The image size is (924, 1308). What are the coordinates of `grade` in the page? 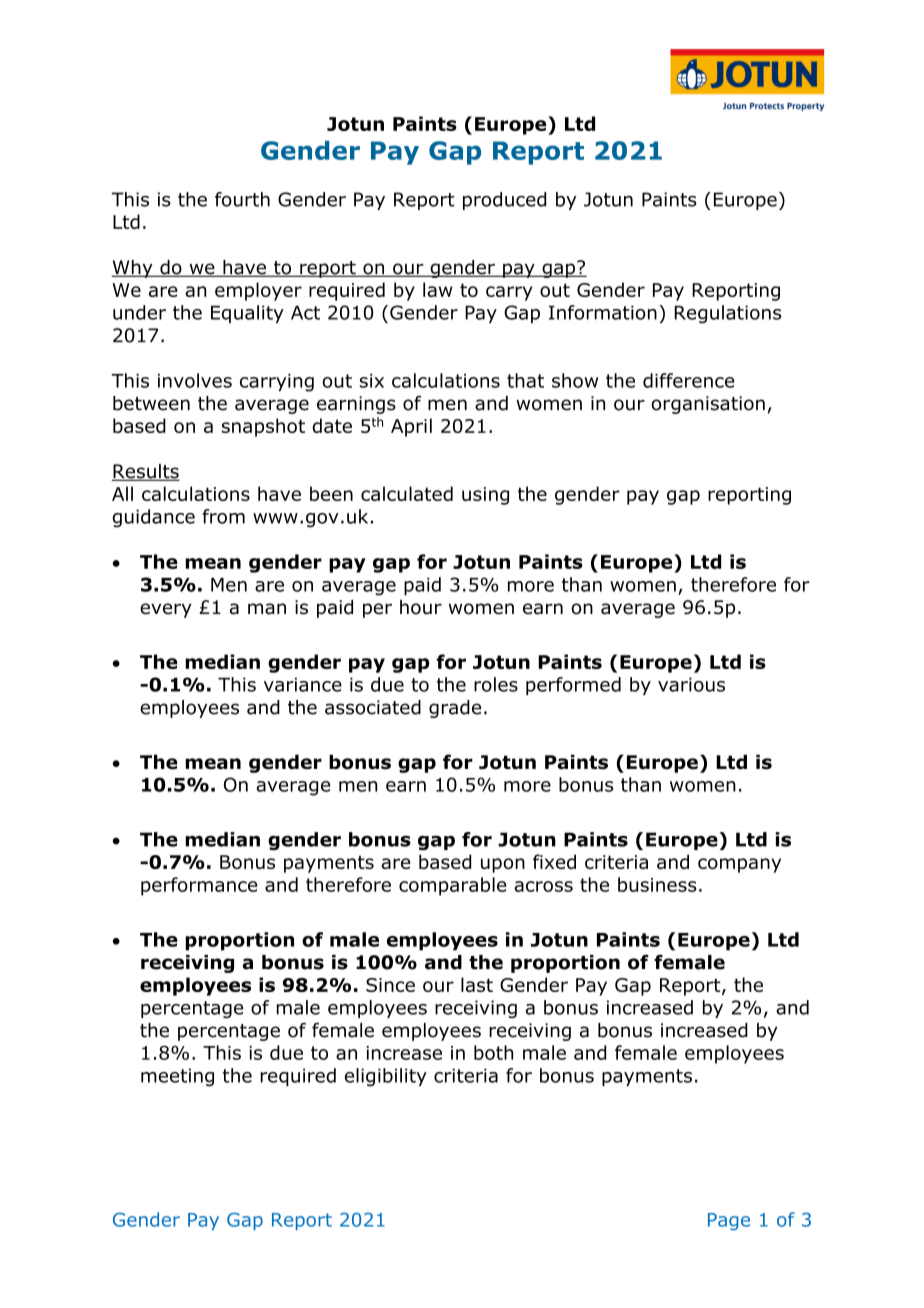 It's located at (455, 709).
